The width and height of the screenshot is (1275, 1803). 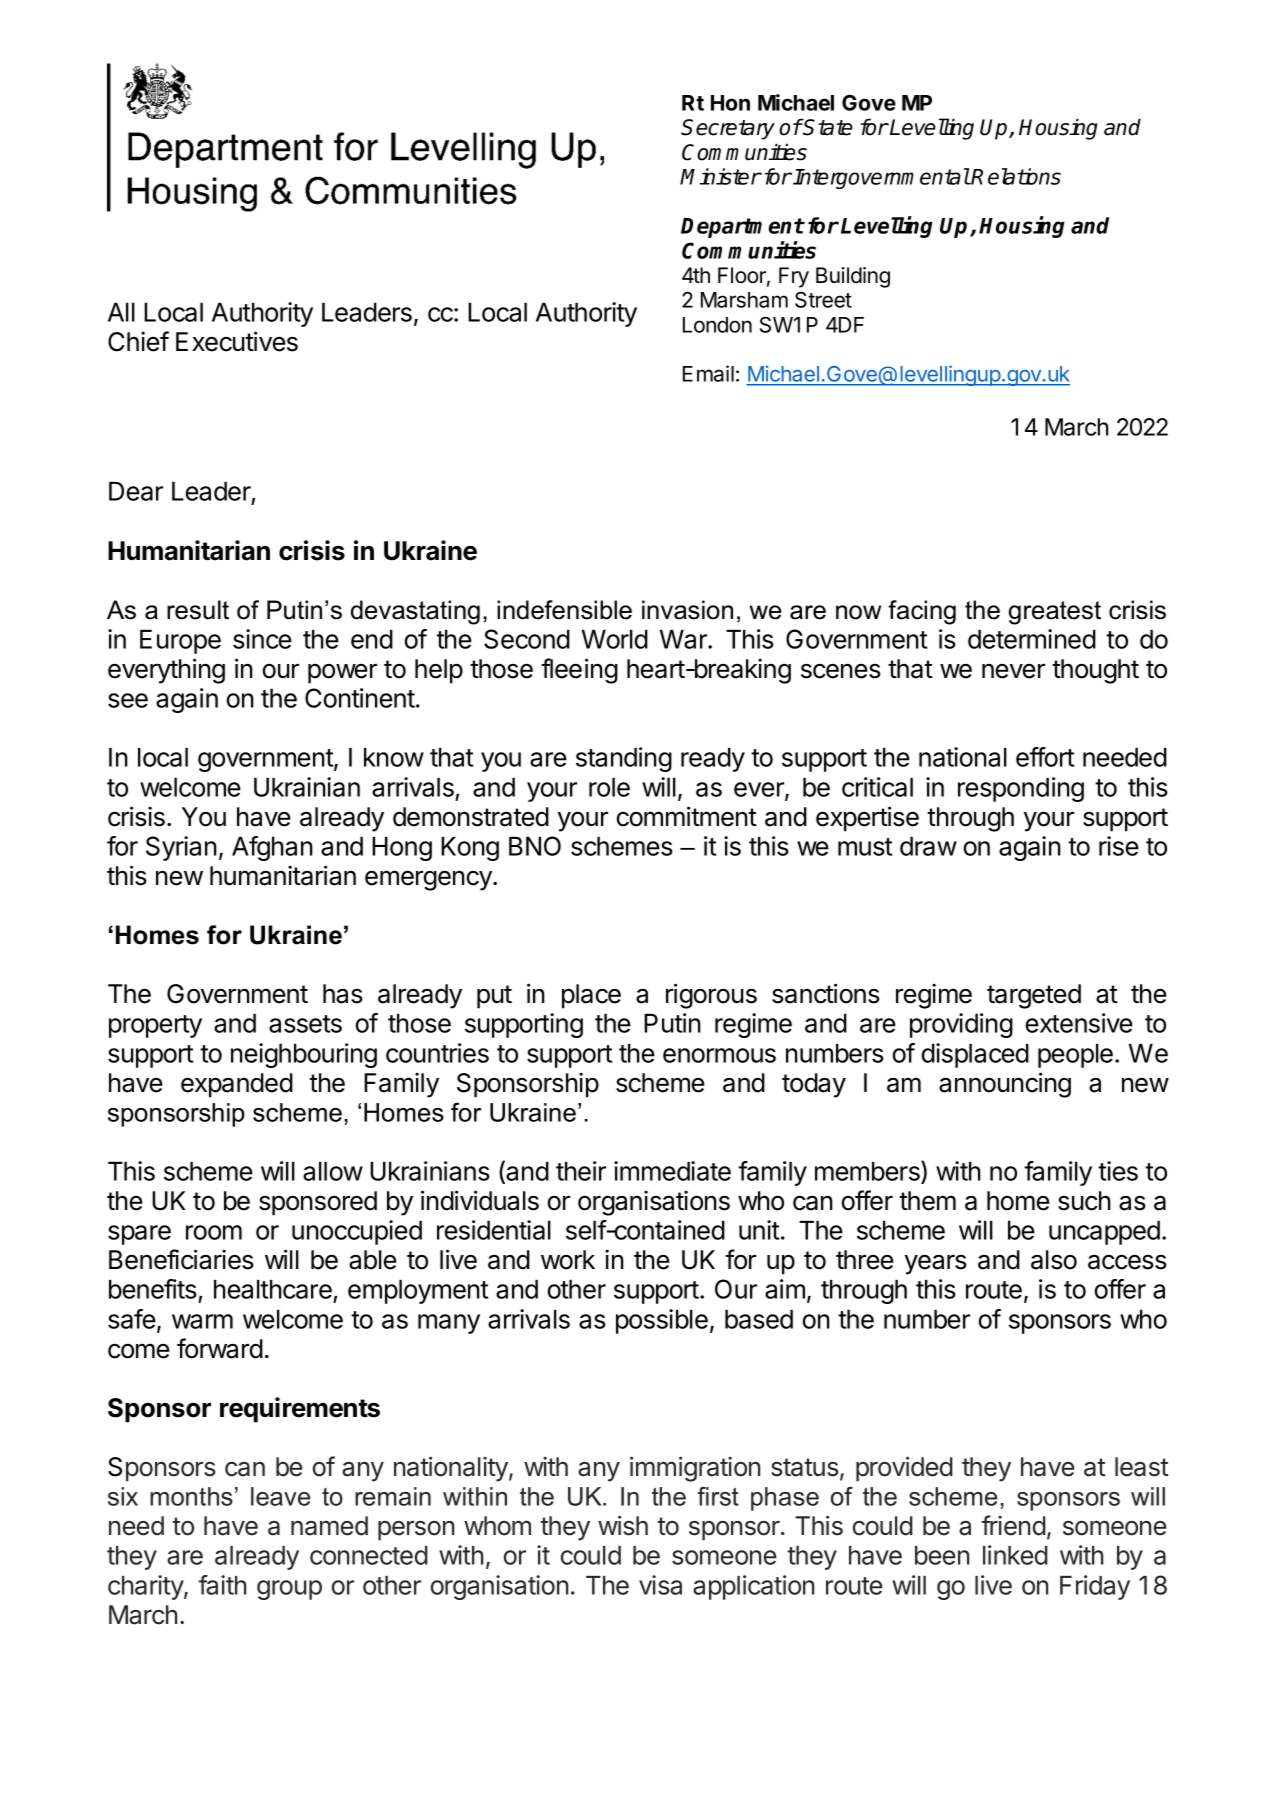 What do you see at coordinates (1005, 1085) in the screenshot?
I see `announcing` at bounding box center [1005, 1085].
